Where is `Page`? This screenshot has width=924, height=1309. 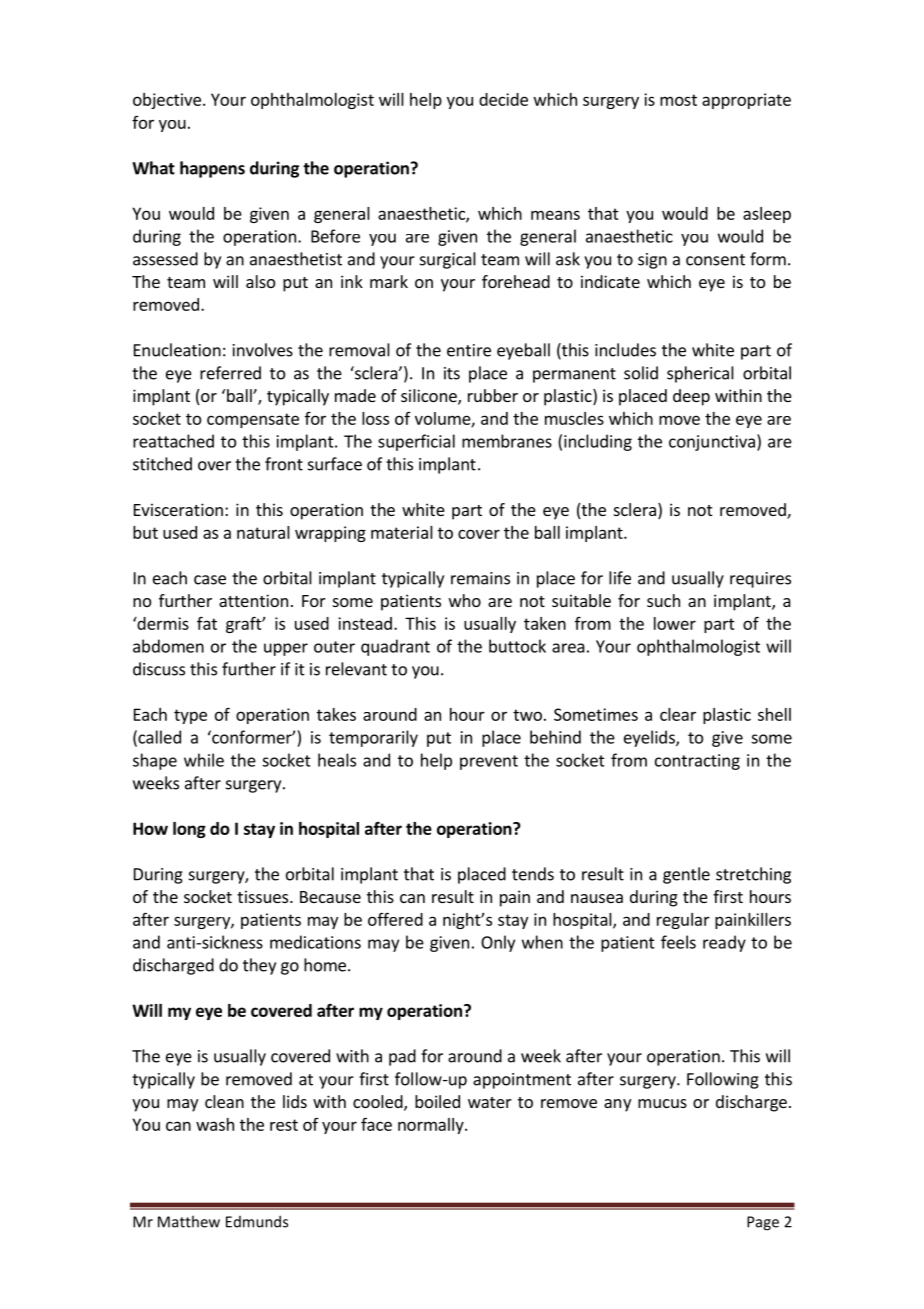
Page is located at coordinates (763, 1223).
